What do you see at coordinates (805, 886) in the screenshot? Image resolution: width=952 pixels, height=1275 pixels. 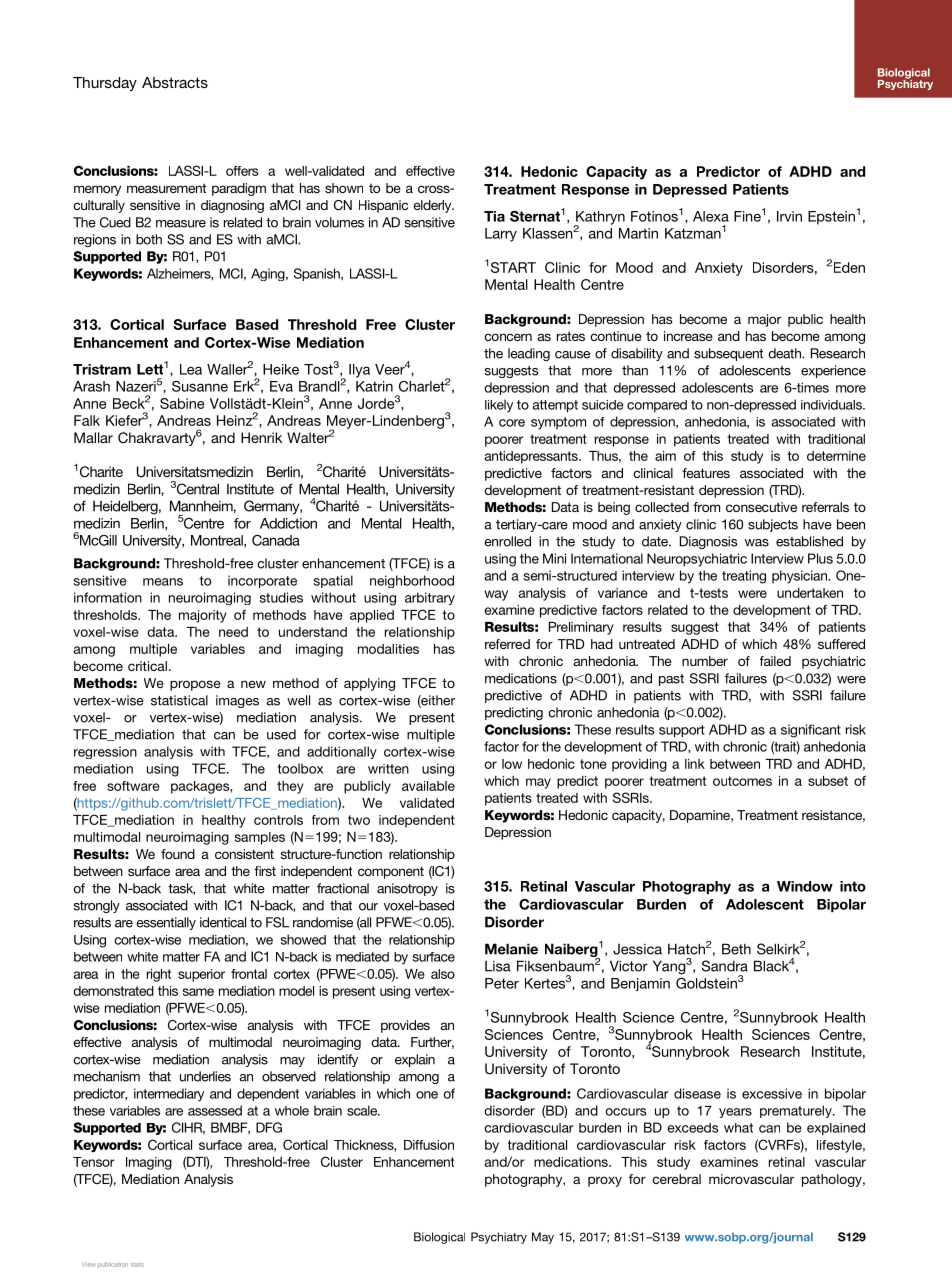 I see `Window` at bounding box center [805, 886].
